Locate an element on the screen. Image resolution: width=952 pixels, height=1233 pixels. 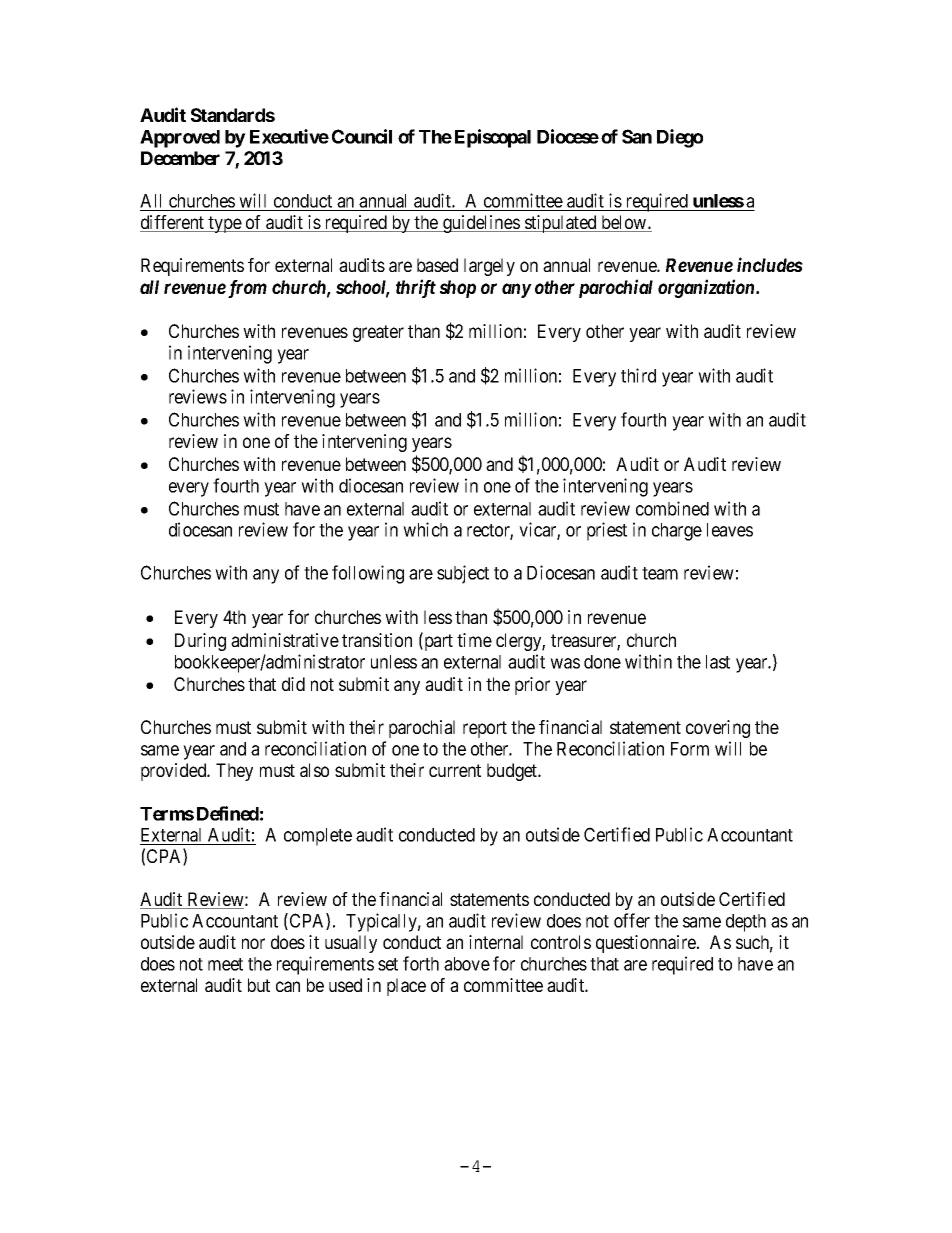
Episcopal is located at coordinates (493, 138).
